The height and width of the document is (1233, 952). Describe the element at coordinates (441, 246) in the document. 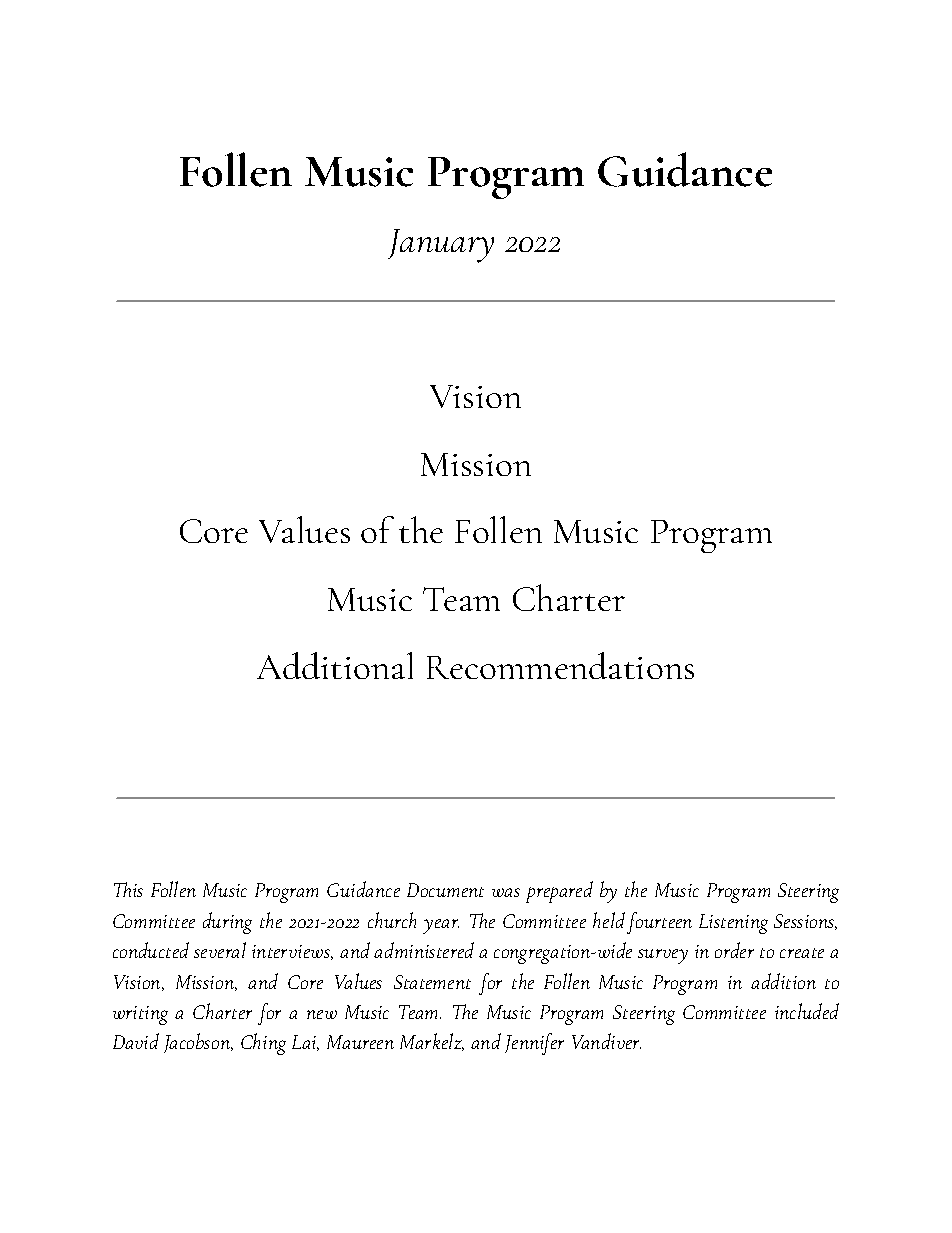

I see `January` at that location.
